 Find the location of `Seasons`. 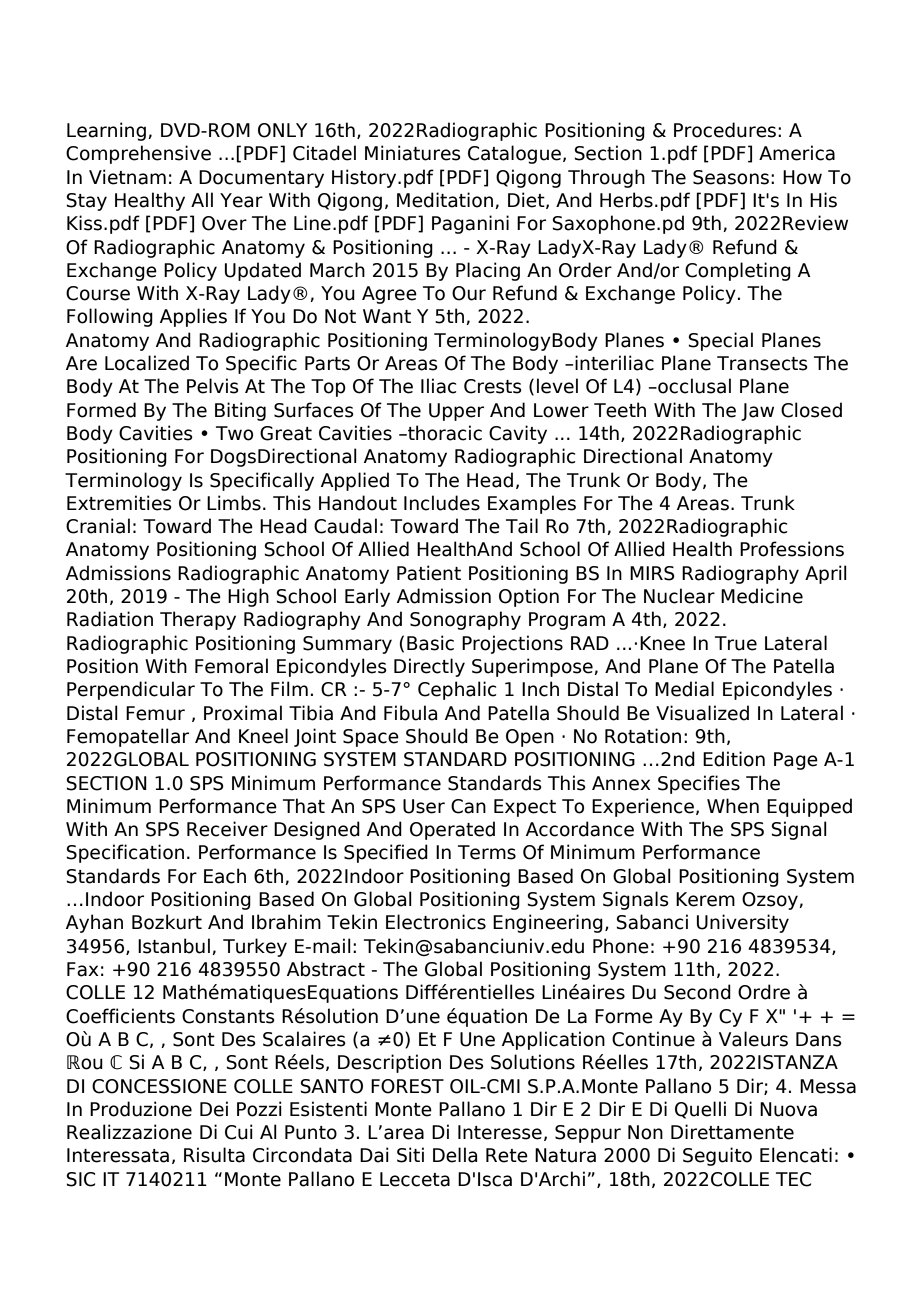

Seasons is located at coordinates (731, 177).
